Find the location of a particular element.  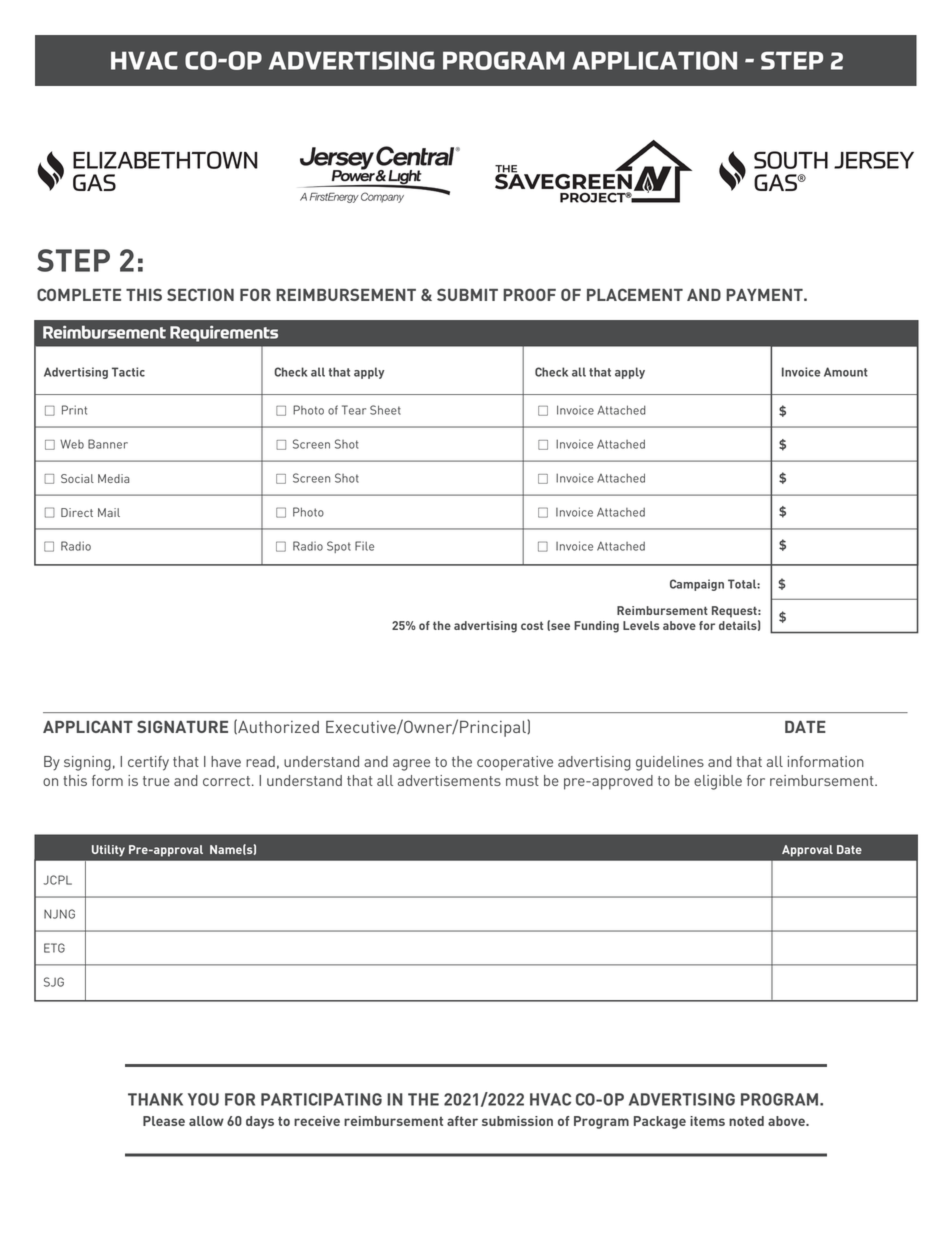

PLACEMENT is located at coordinates (635, 294).
